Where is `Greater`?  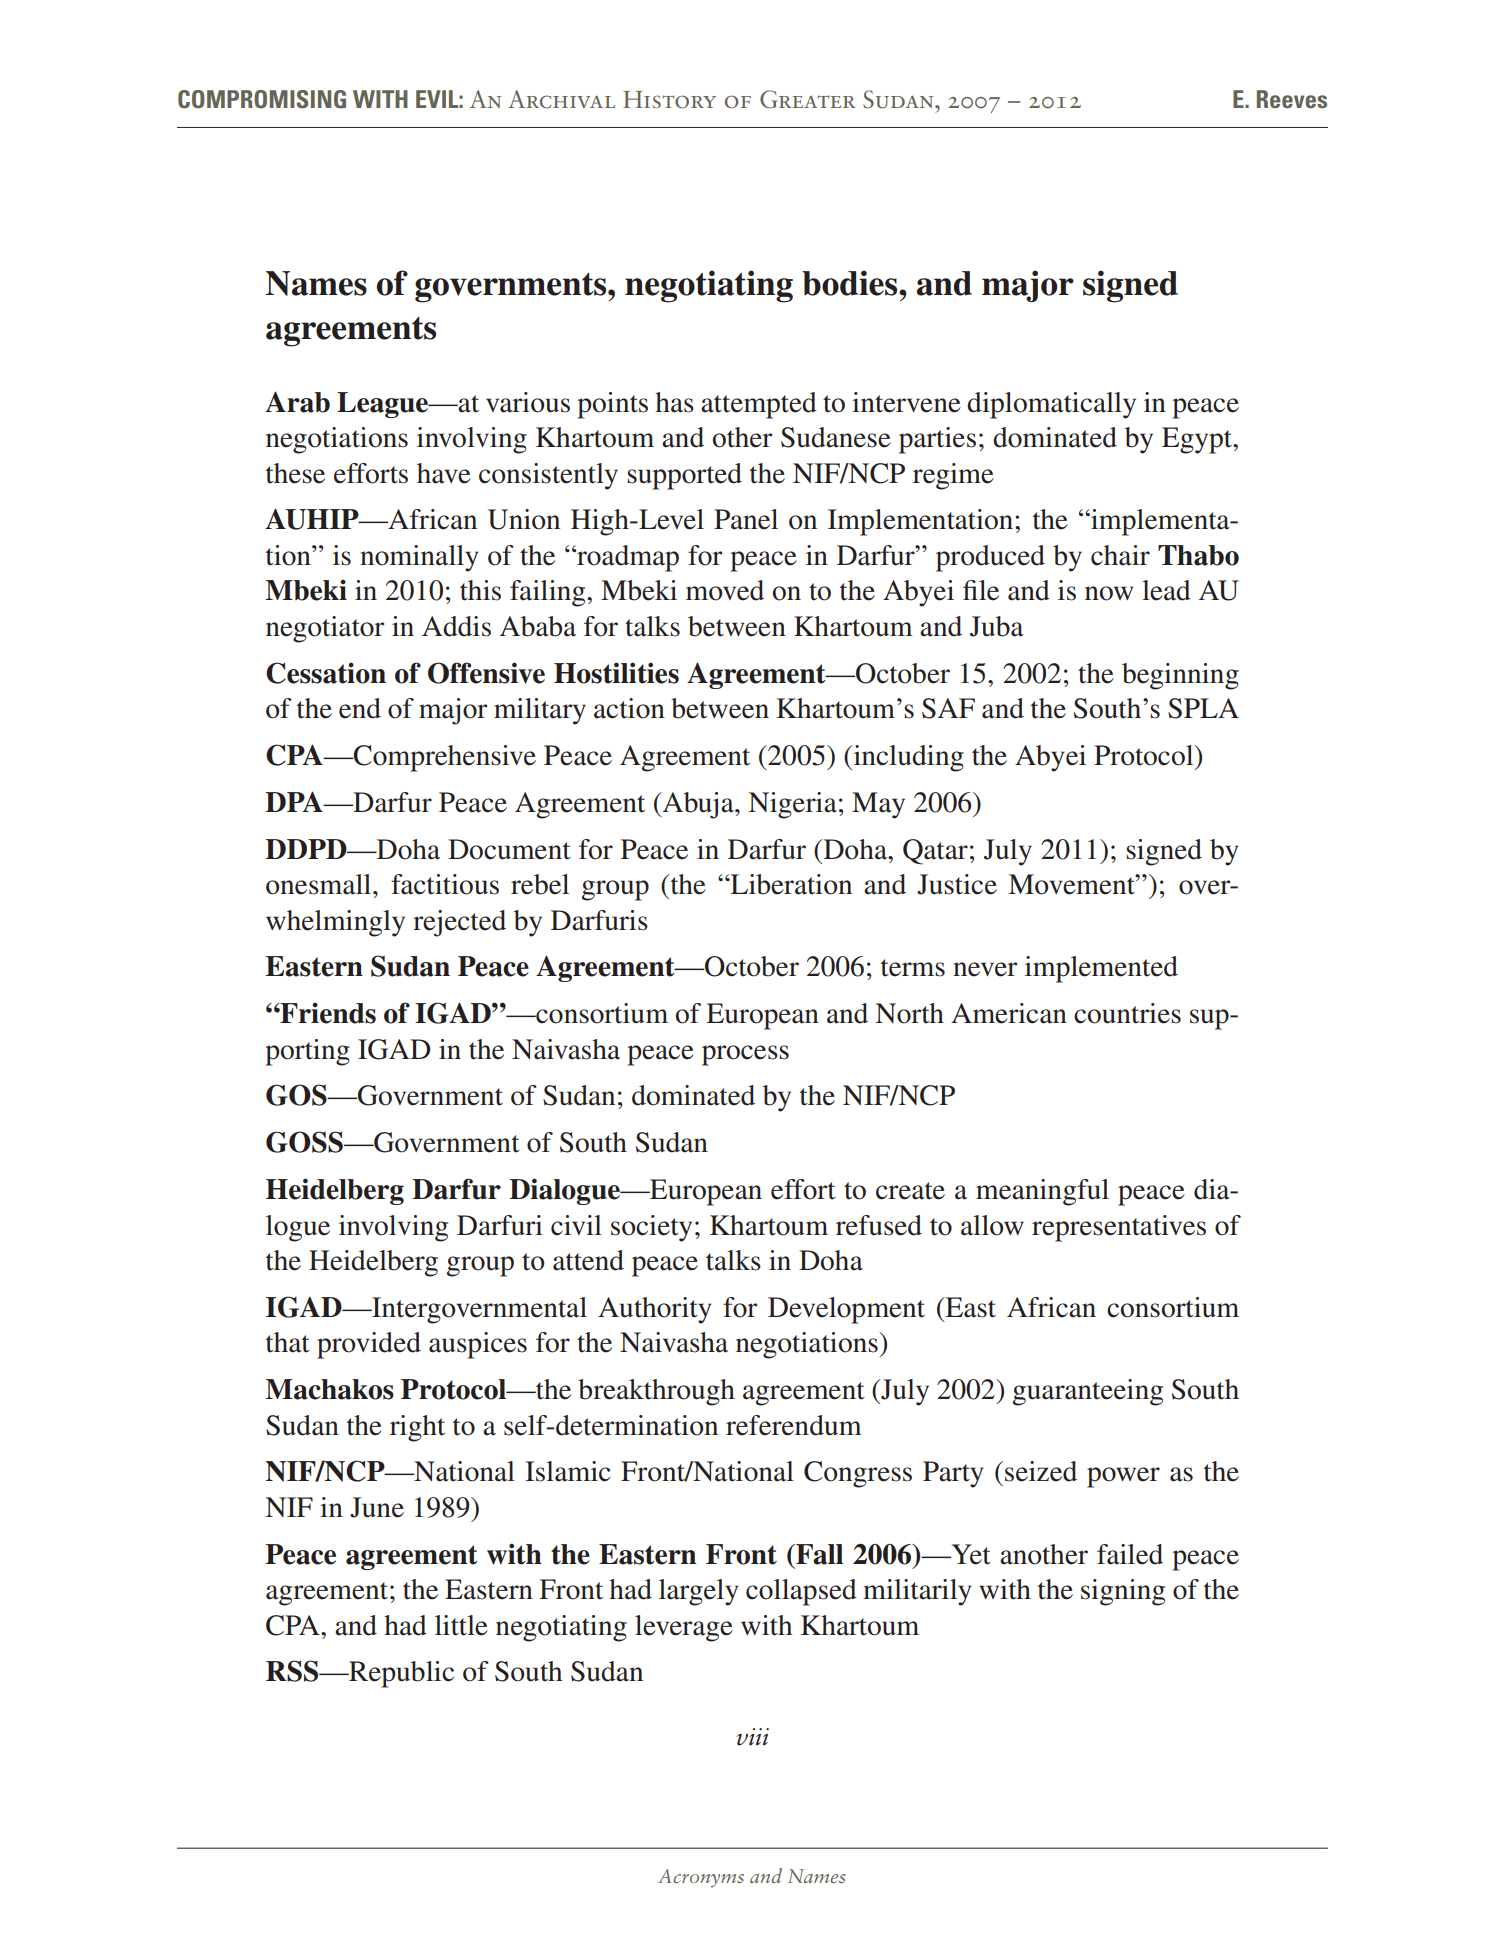
Greater is located at coordinates (807, 99).
